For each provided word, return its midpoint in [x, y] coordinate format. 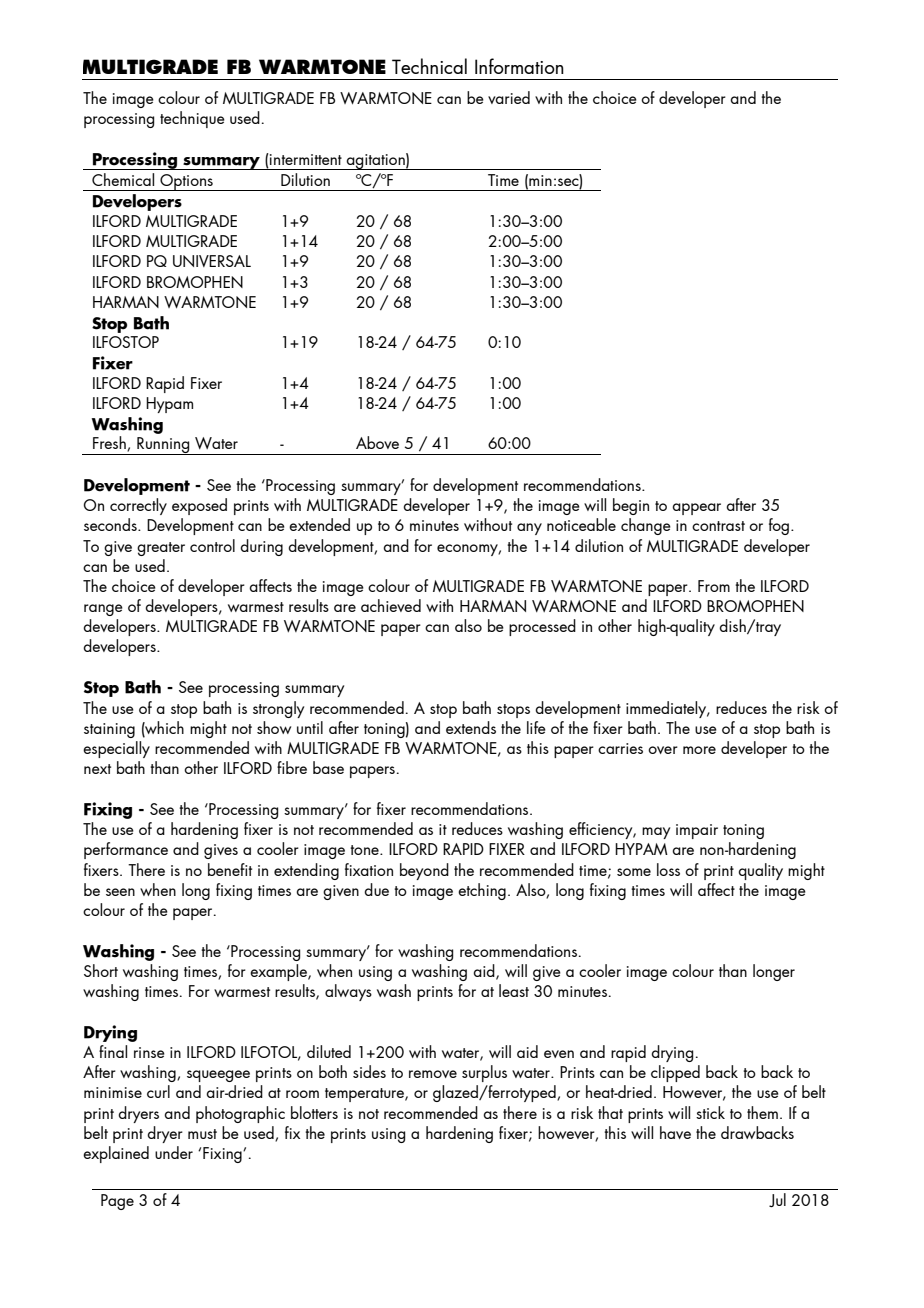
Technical [429, 66]
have [675, 1132]
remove [433, 1074]
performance [126, 850]
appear [696, 509]
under [174, 1152]
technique [192, 119]
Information [519, 66]
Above [377, 442]
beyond [424, 871]
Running [163, 446]
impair [697, 831]
